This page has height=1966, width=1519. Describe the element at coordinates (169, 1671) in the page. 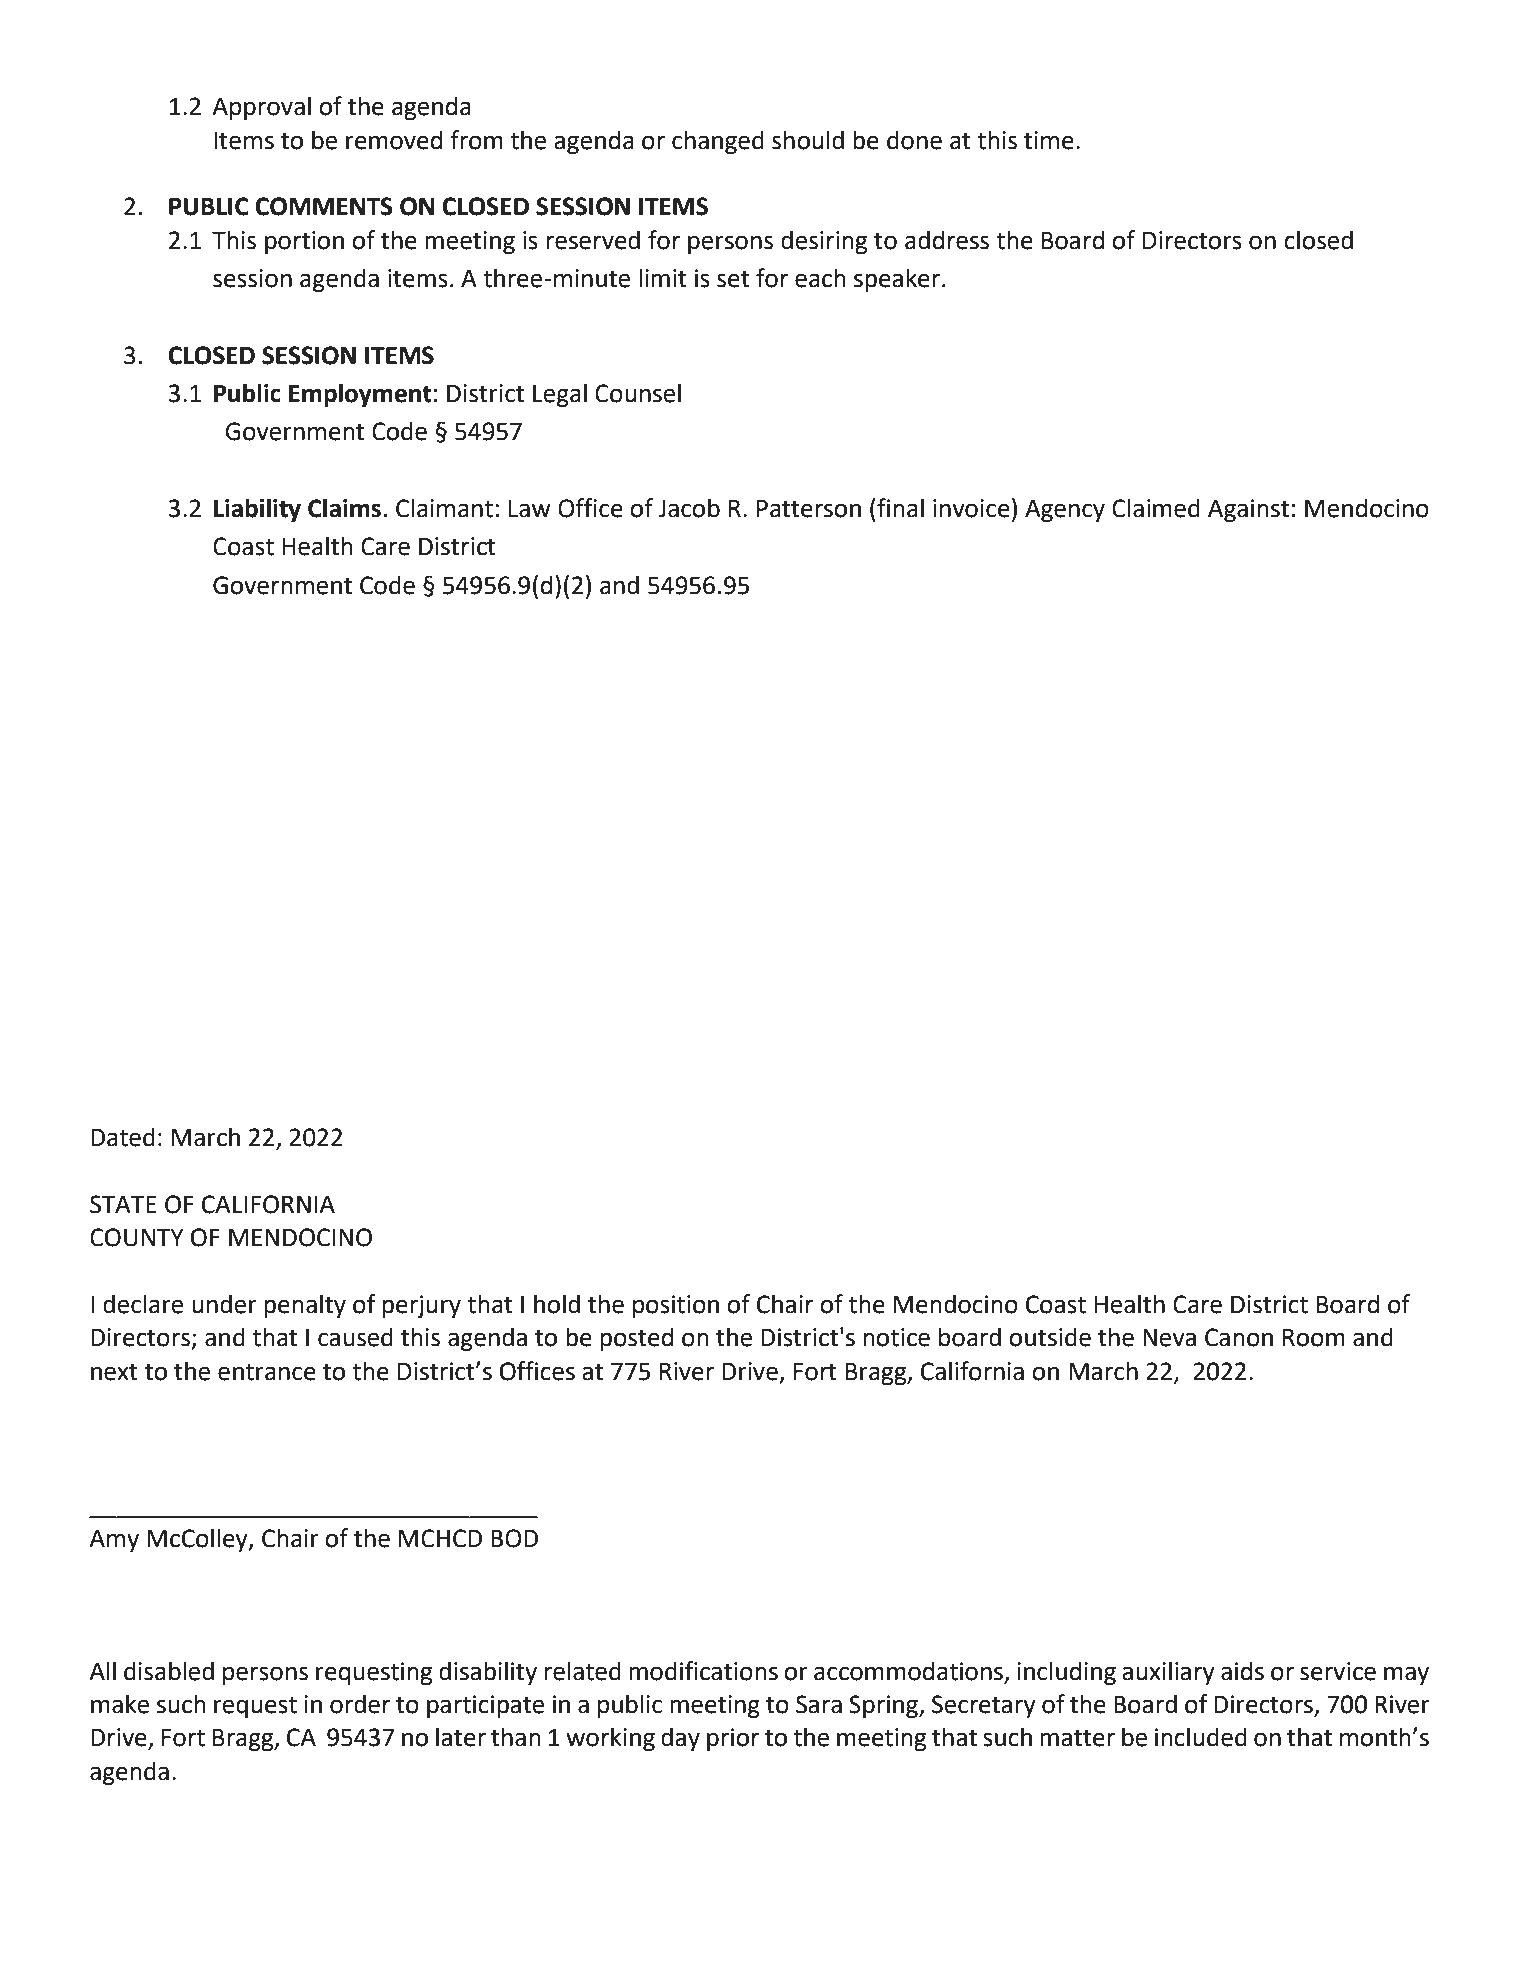

I see `disabled` at that location.
